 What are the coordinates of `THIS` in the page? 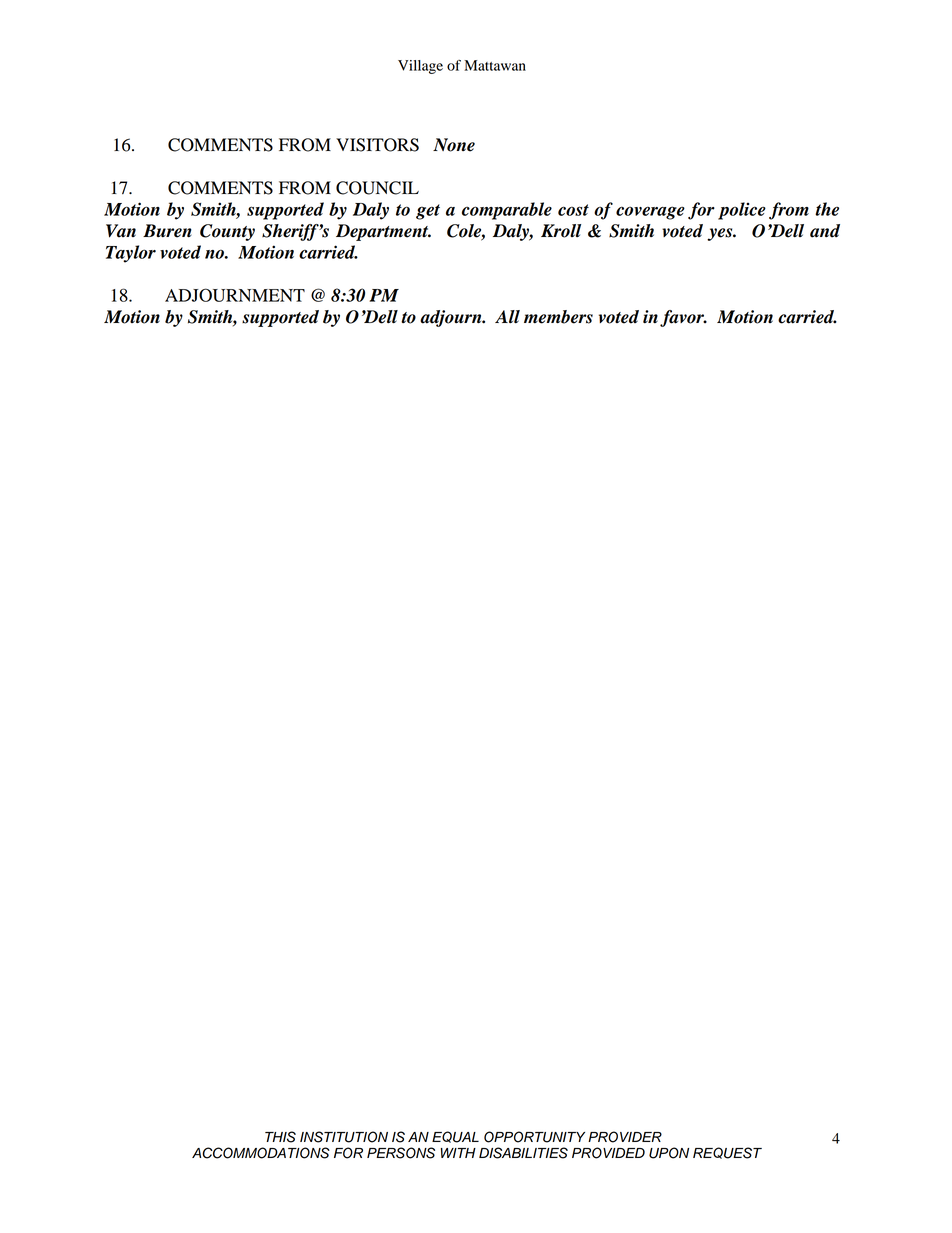 It's located at (280, 1137).
